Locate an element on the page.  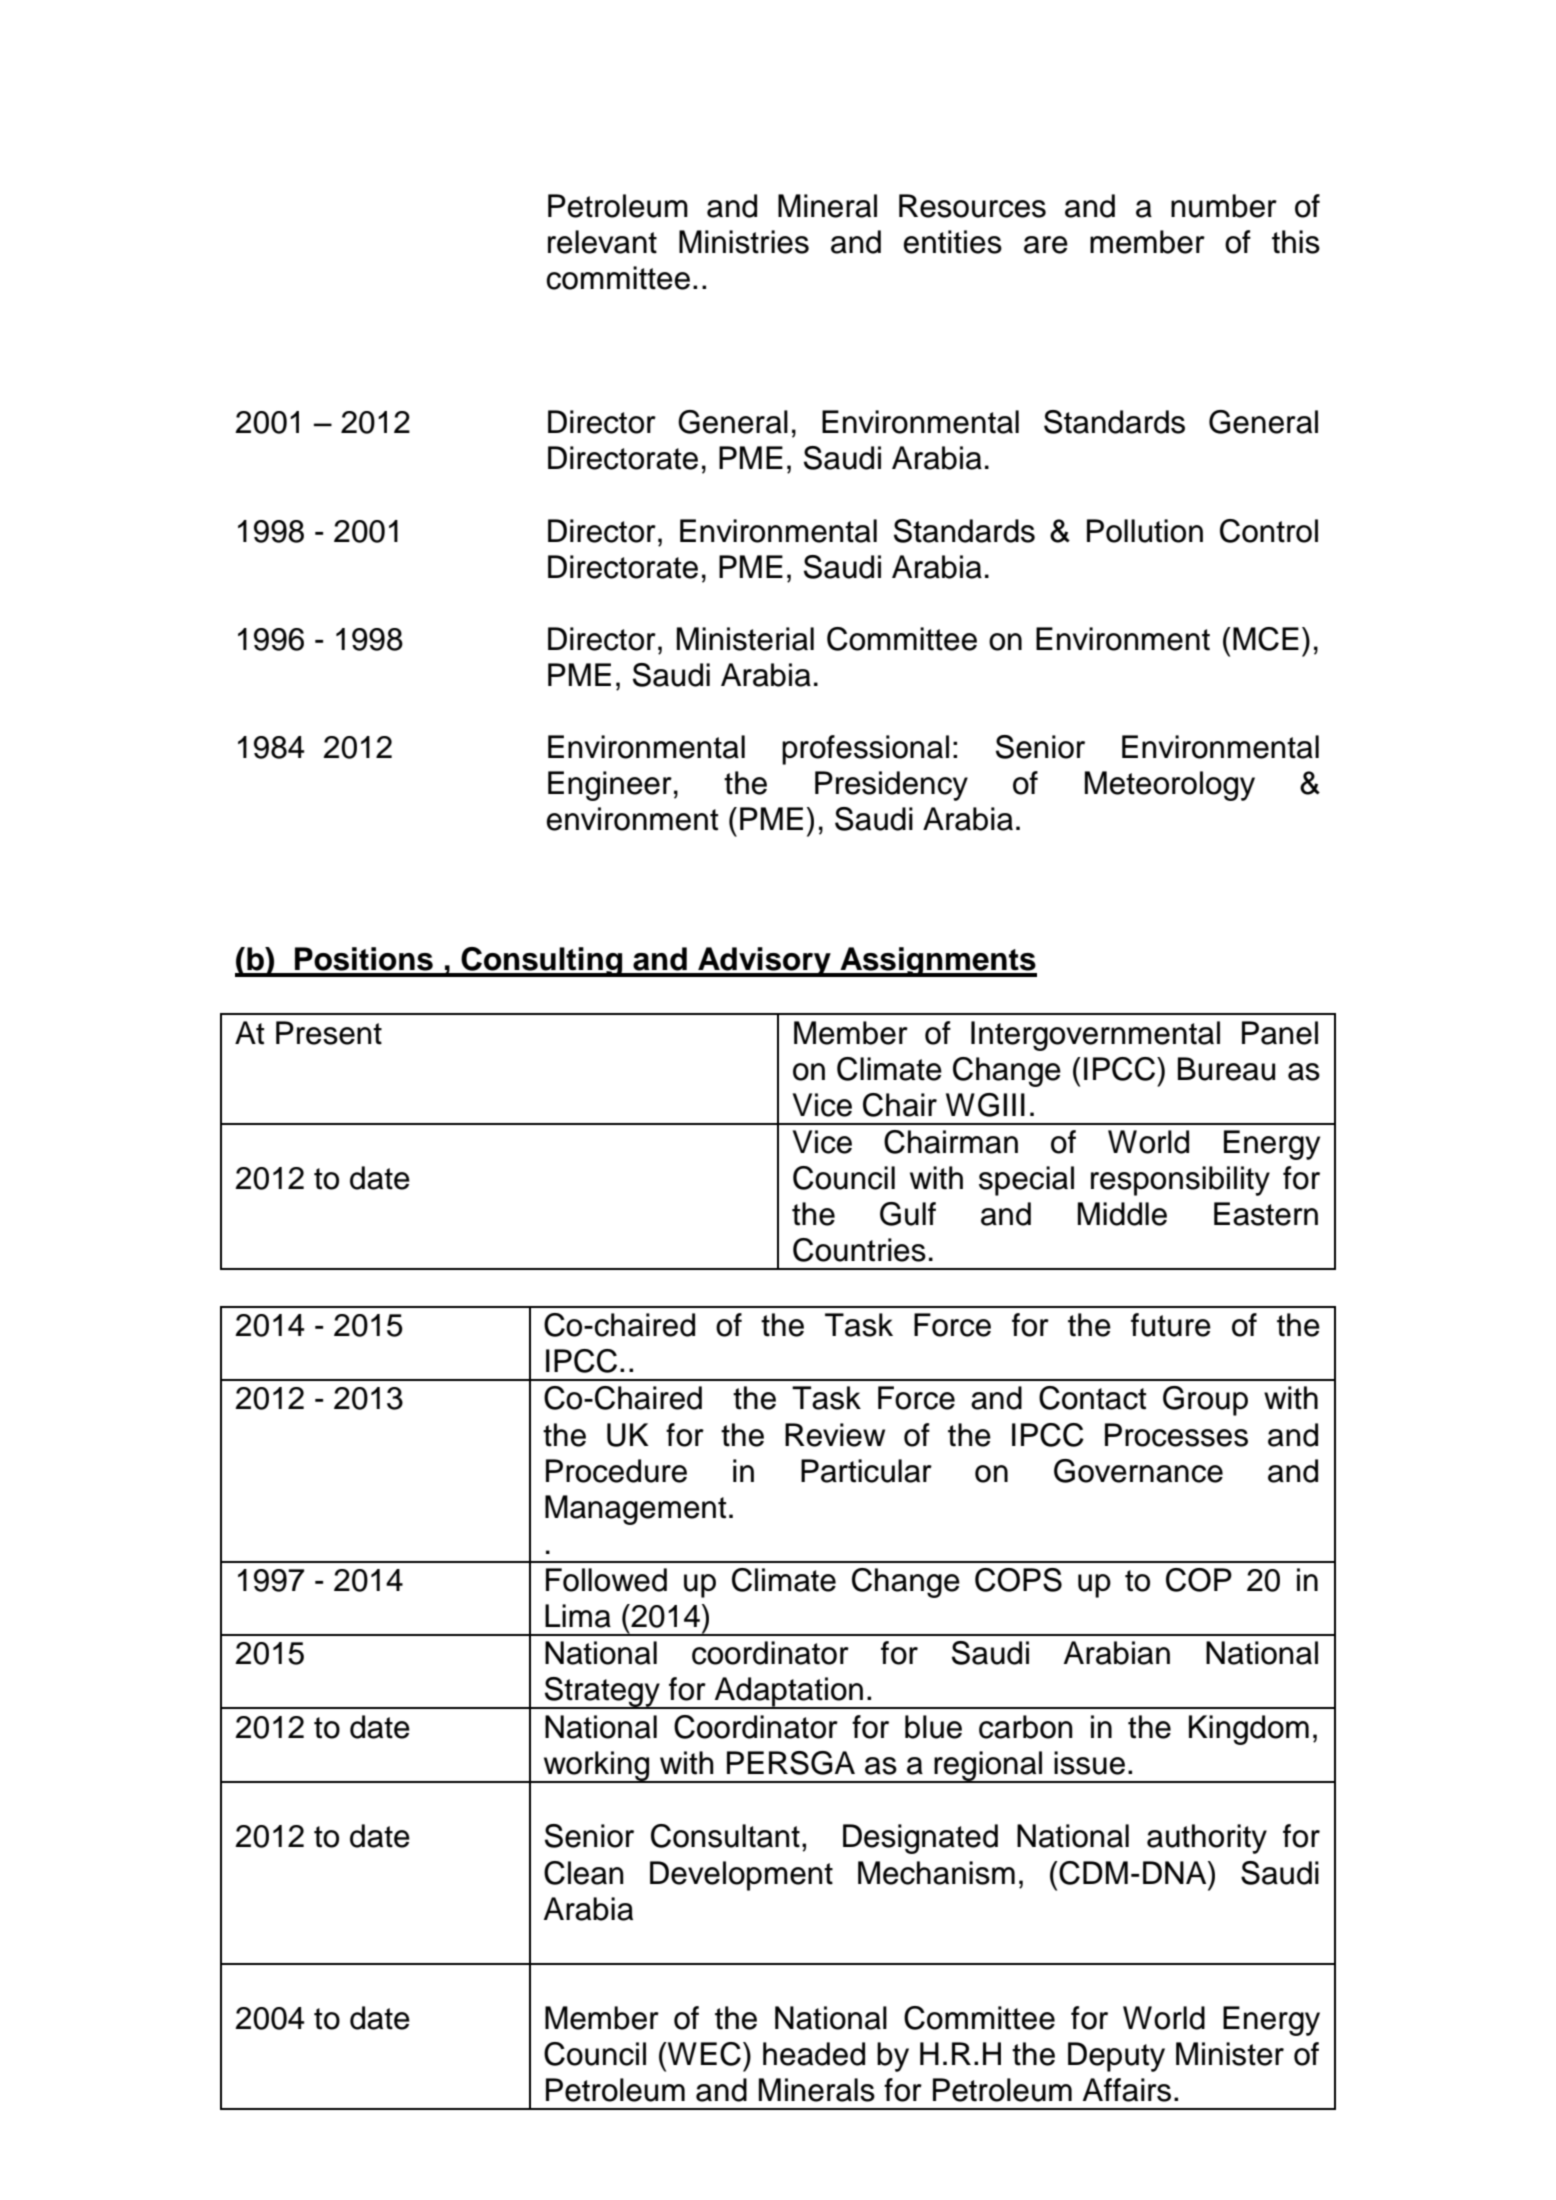
Present is located at coordinates (329, 1033).
